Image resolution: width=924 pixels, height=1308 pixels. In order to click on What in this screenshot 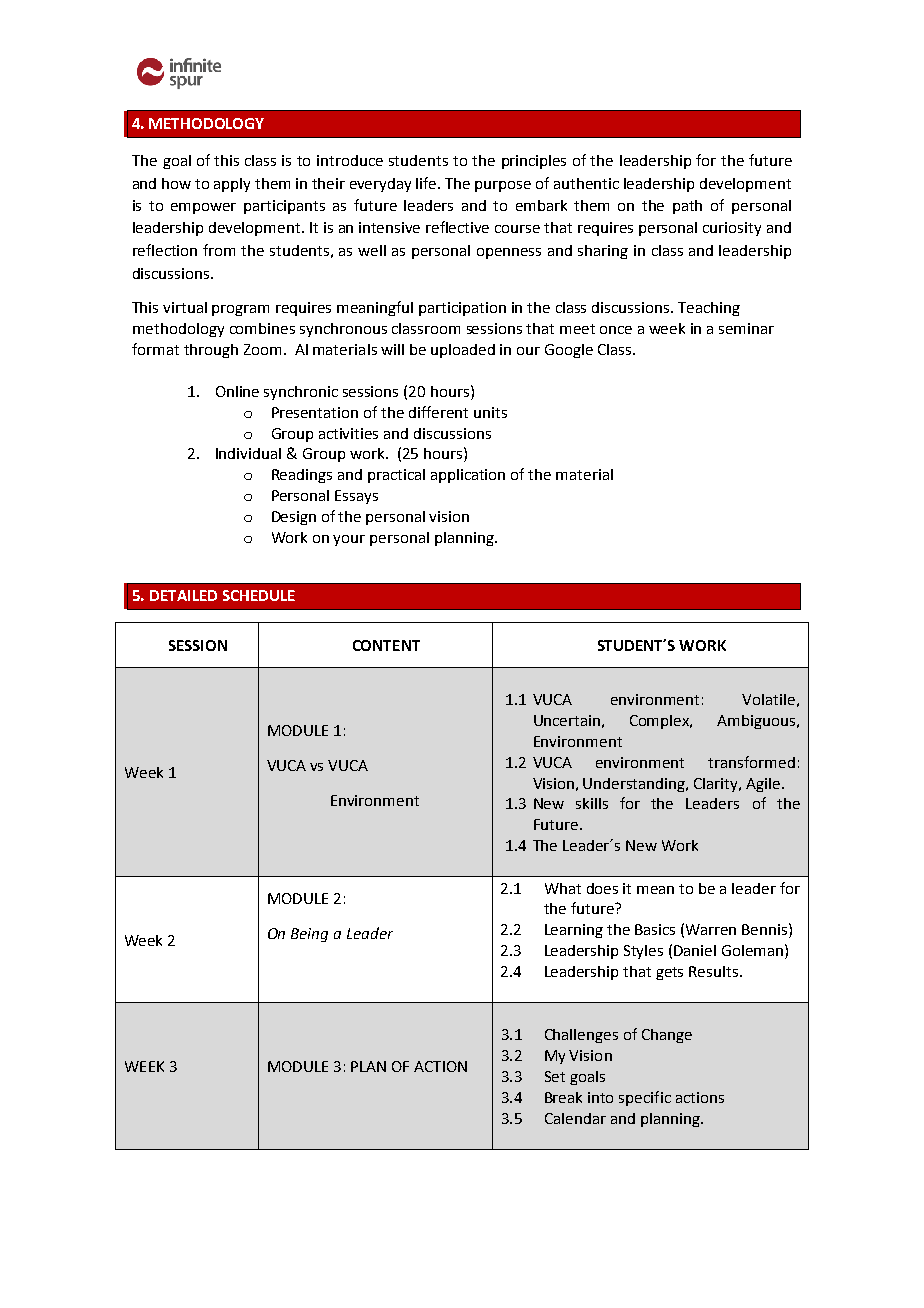, I will do `click(563, 888)`.
